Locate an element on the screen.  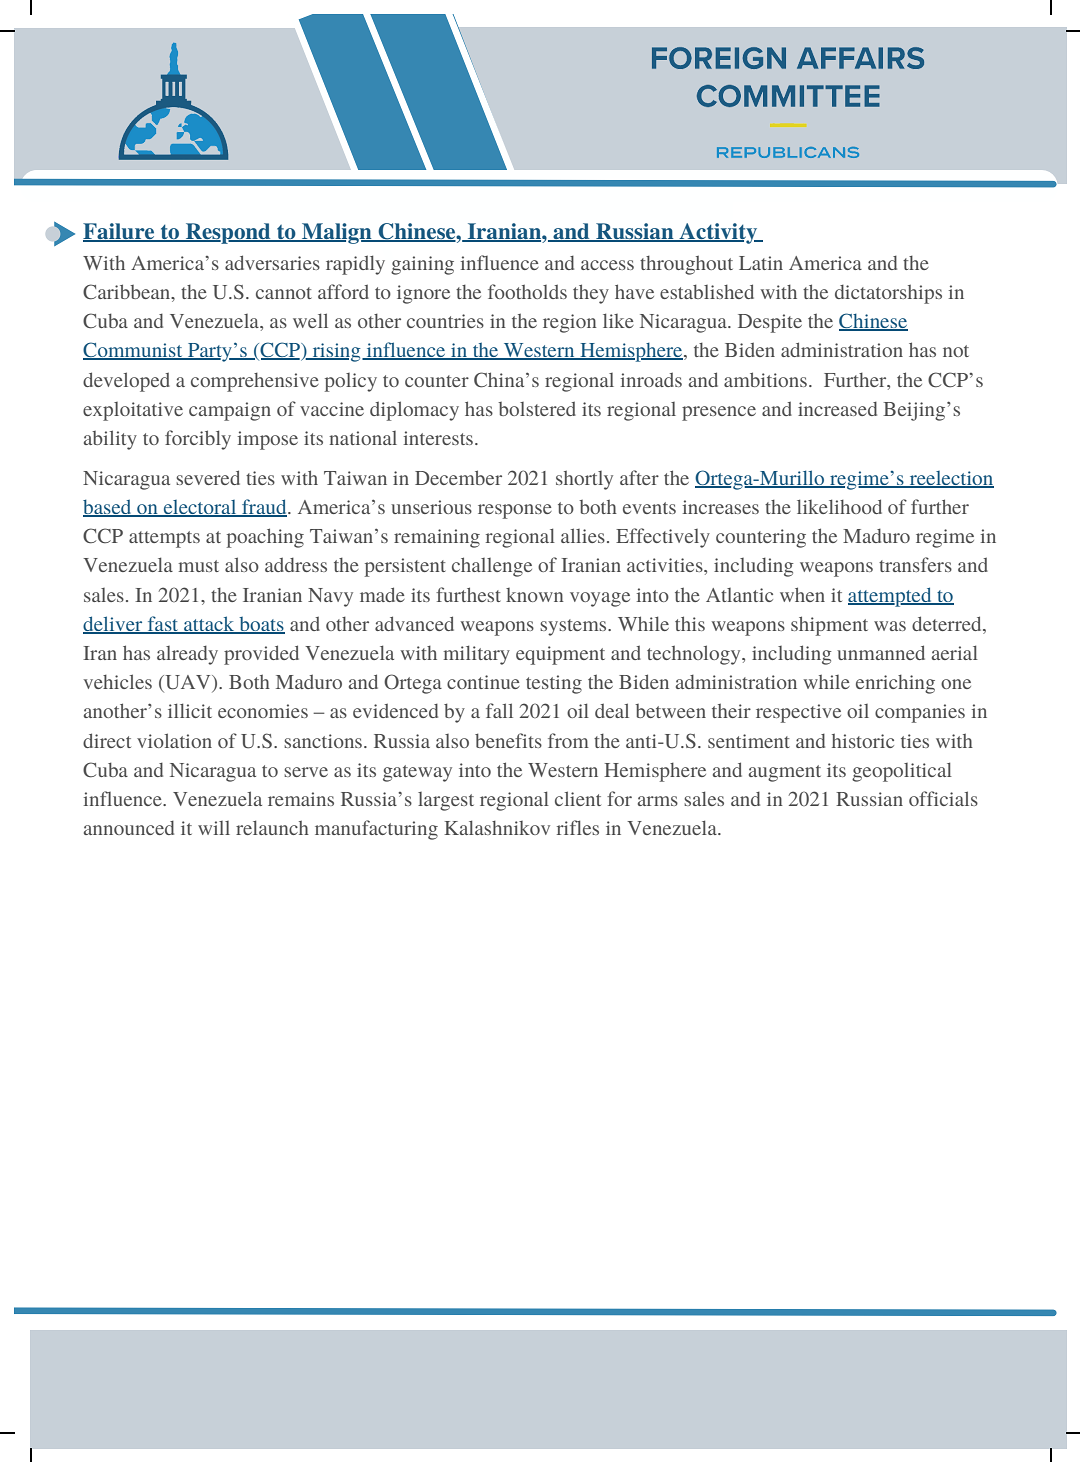
Latin is located at coordinates (761, 263).
